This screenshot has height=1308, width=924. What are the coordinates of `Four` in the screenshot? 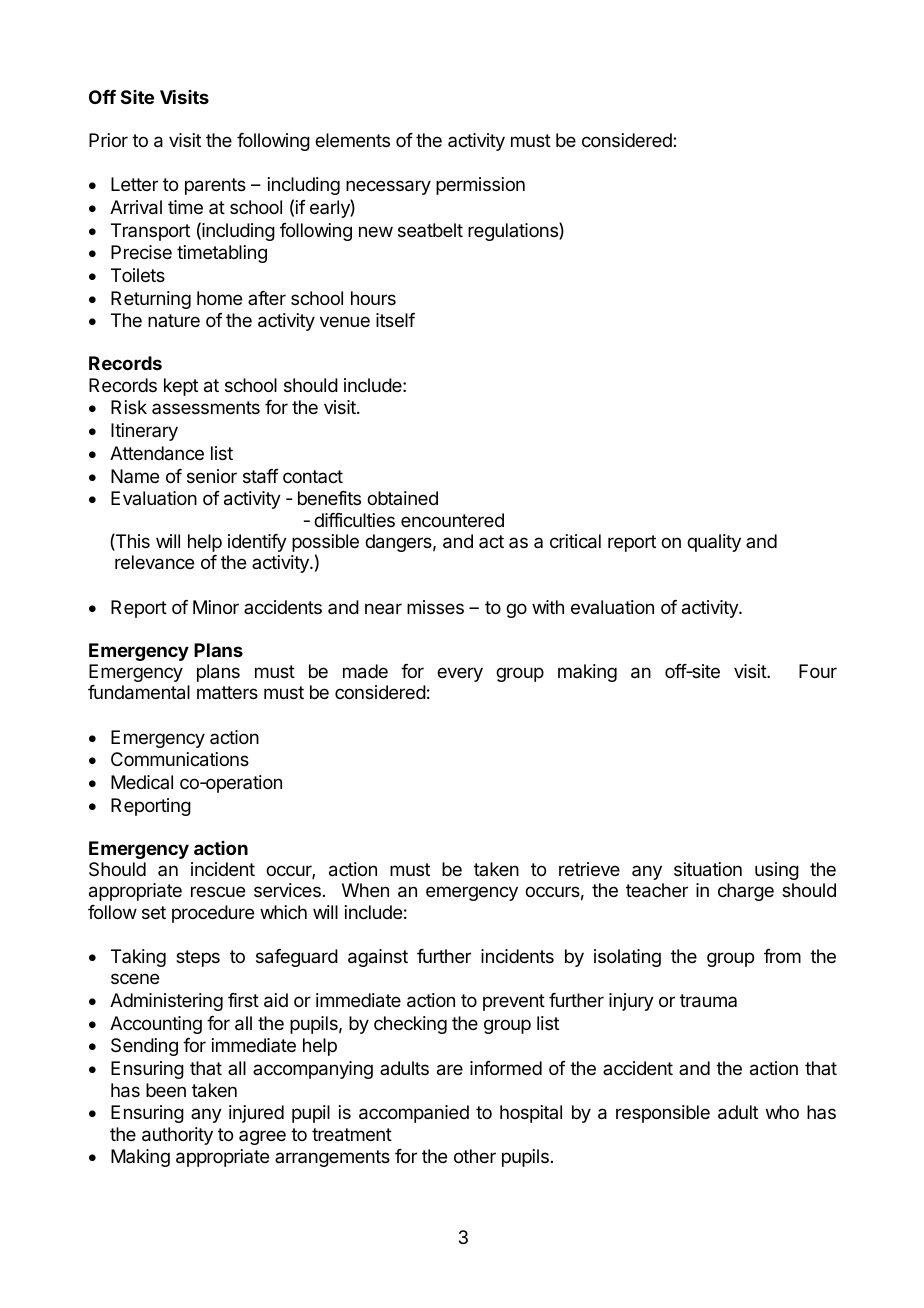 It's located at (818, 671).
